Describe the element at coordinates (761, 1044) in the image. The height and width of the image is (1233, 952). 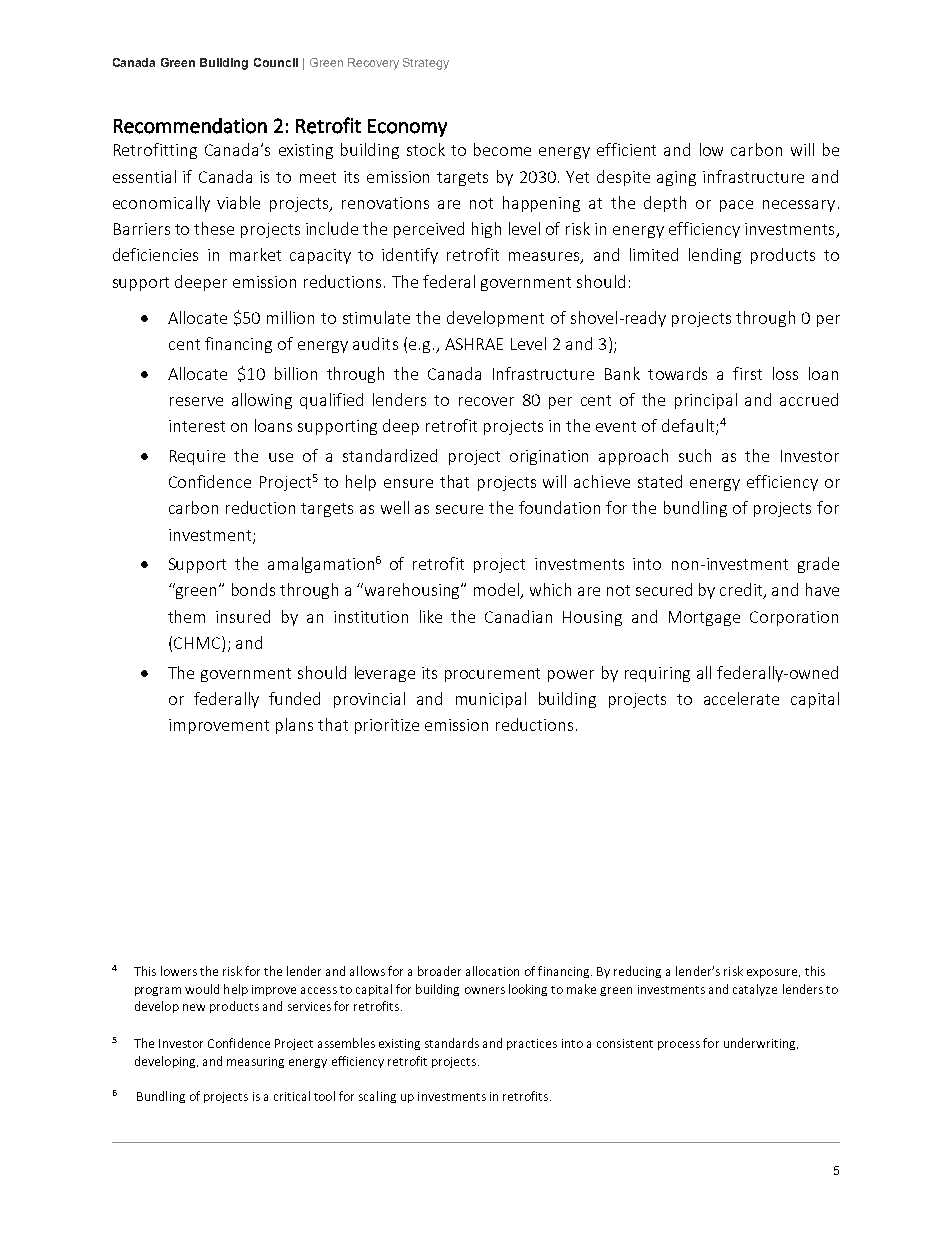
I see `underwriting` at that location.
